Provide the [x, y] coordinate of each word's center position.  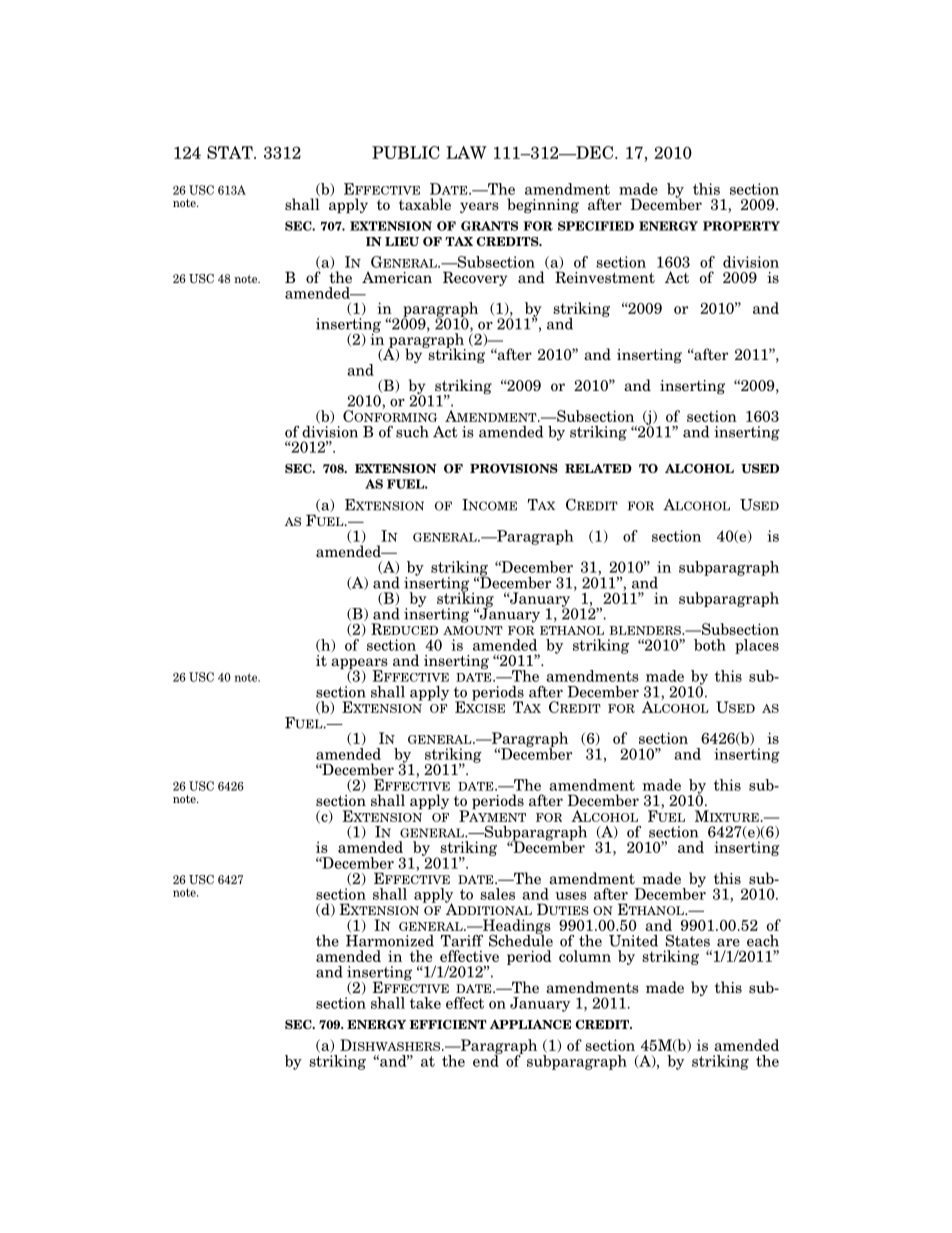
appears [359, 665]
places [757, 646]
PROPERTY [741, 226]
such [412, 432]
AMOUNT [473, 630]
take [425, 1003]
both [710, 645]
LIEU [402, 241]
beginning [543, 205]
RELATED [598, 468]
